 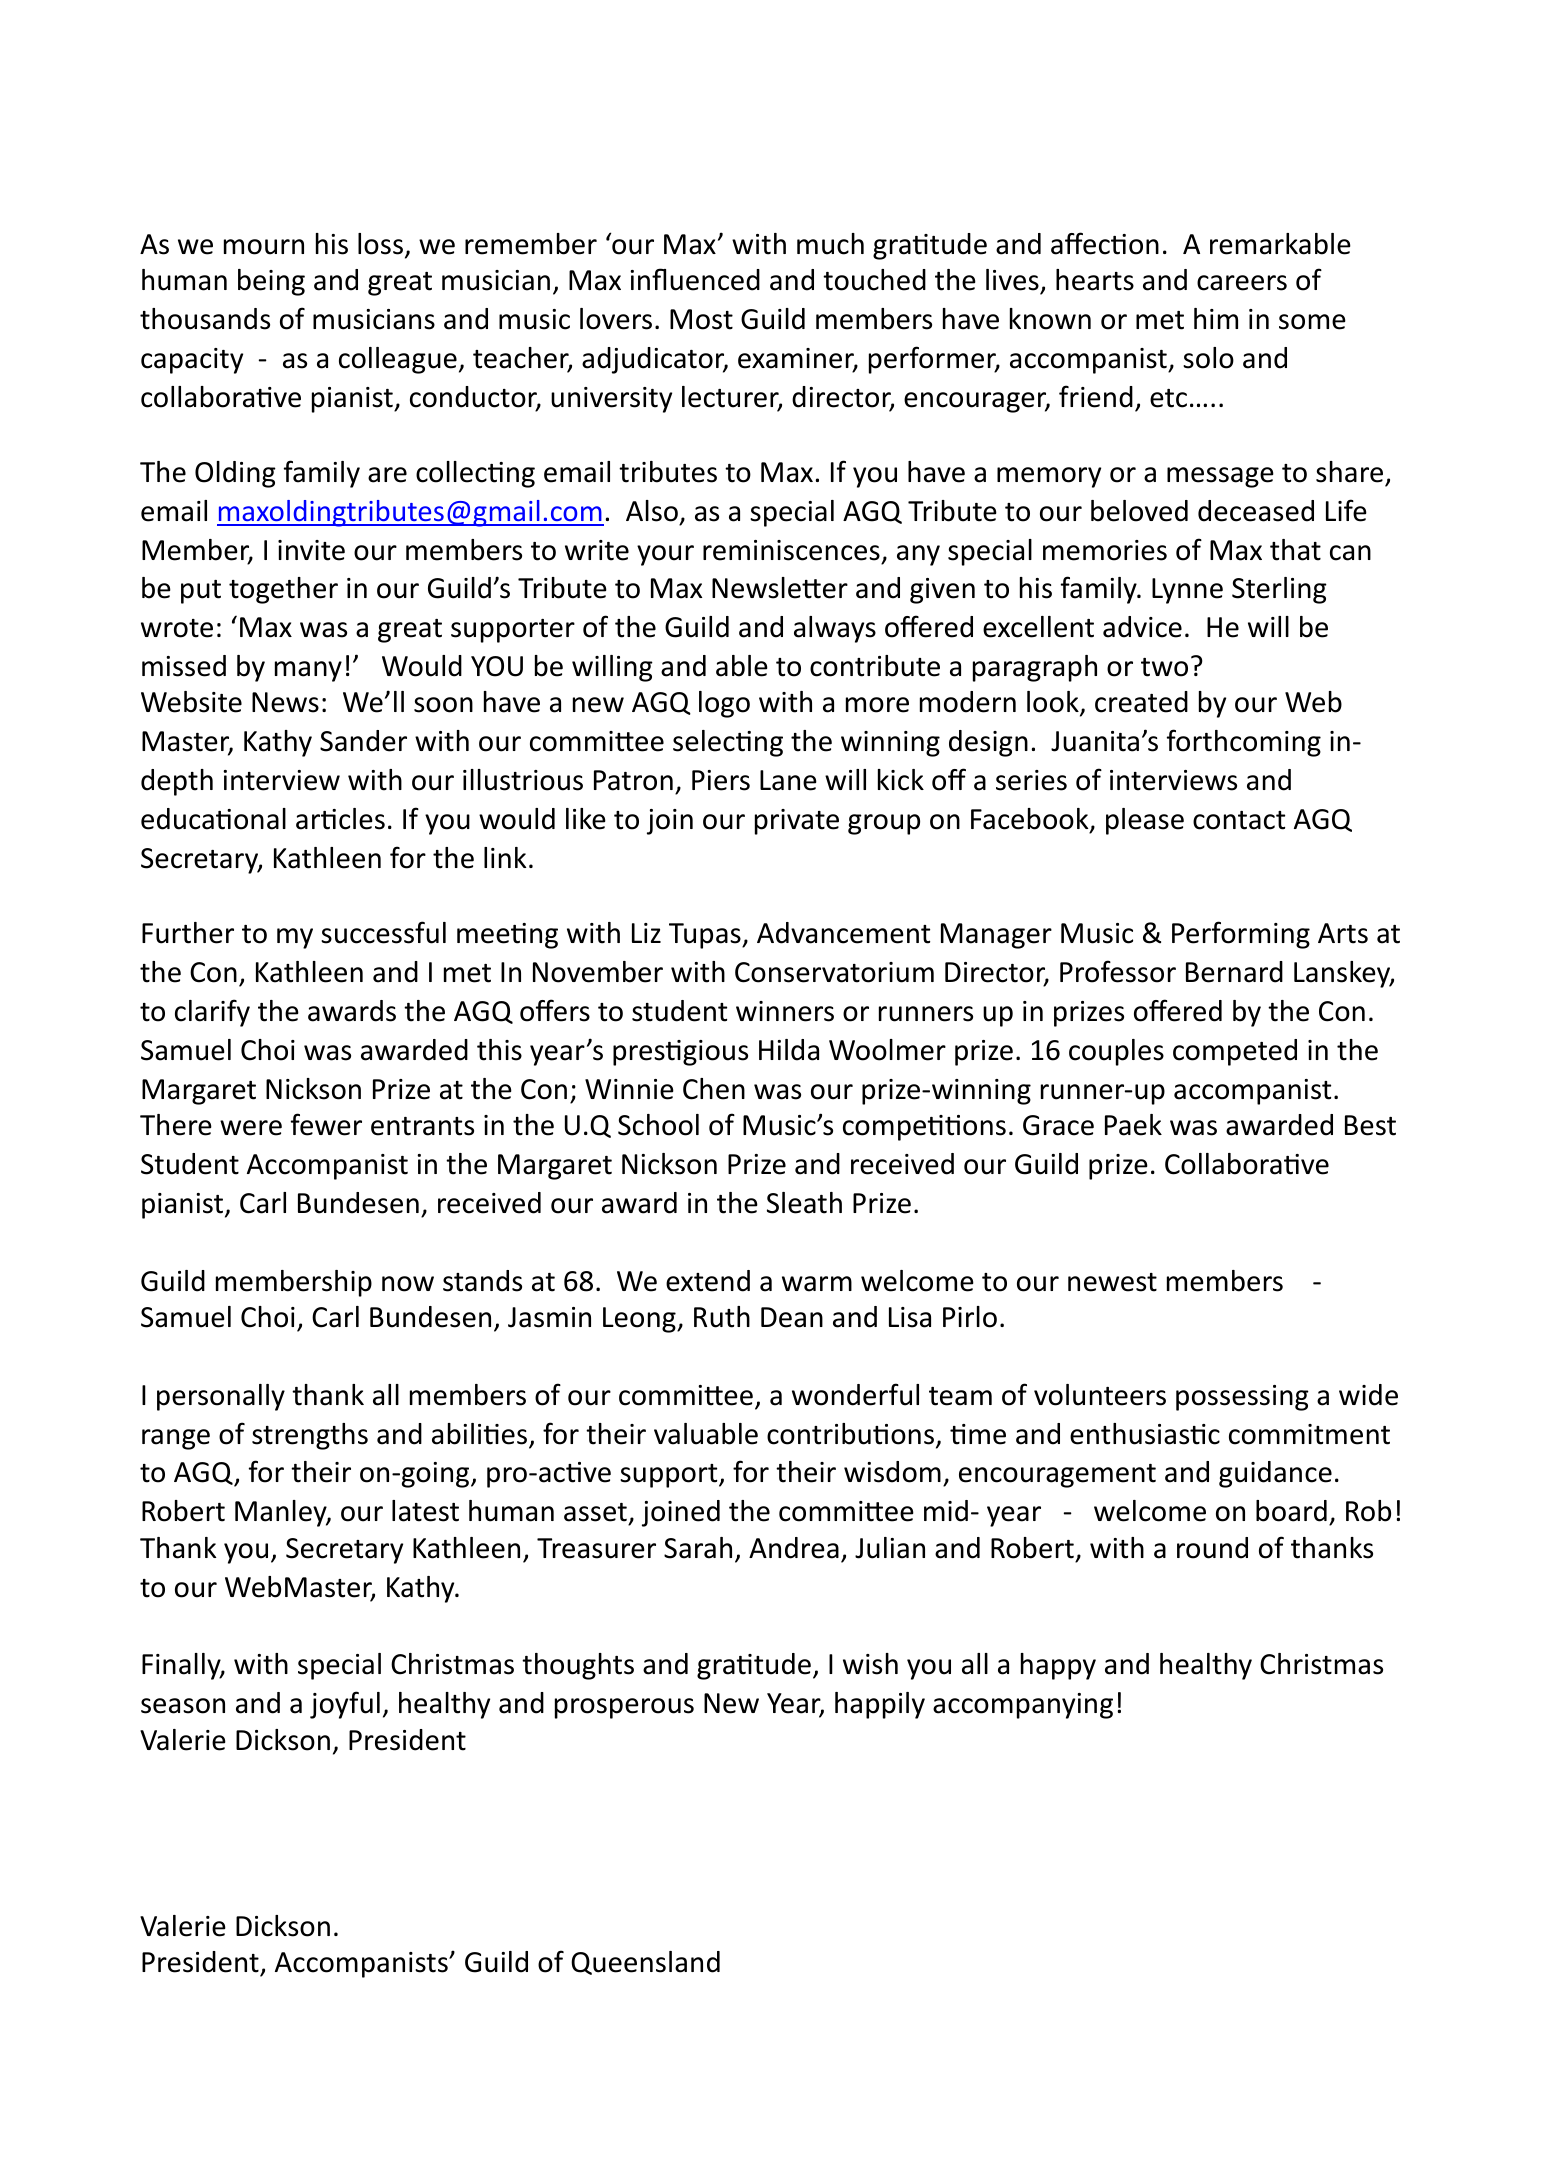 What do you see at coordinates (345, 1705) in the page?
I see `joyful` at bounding box center [345, 1705].
